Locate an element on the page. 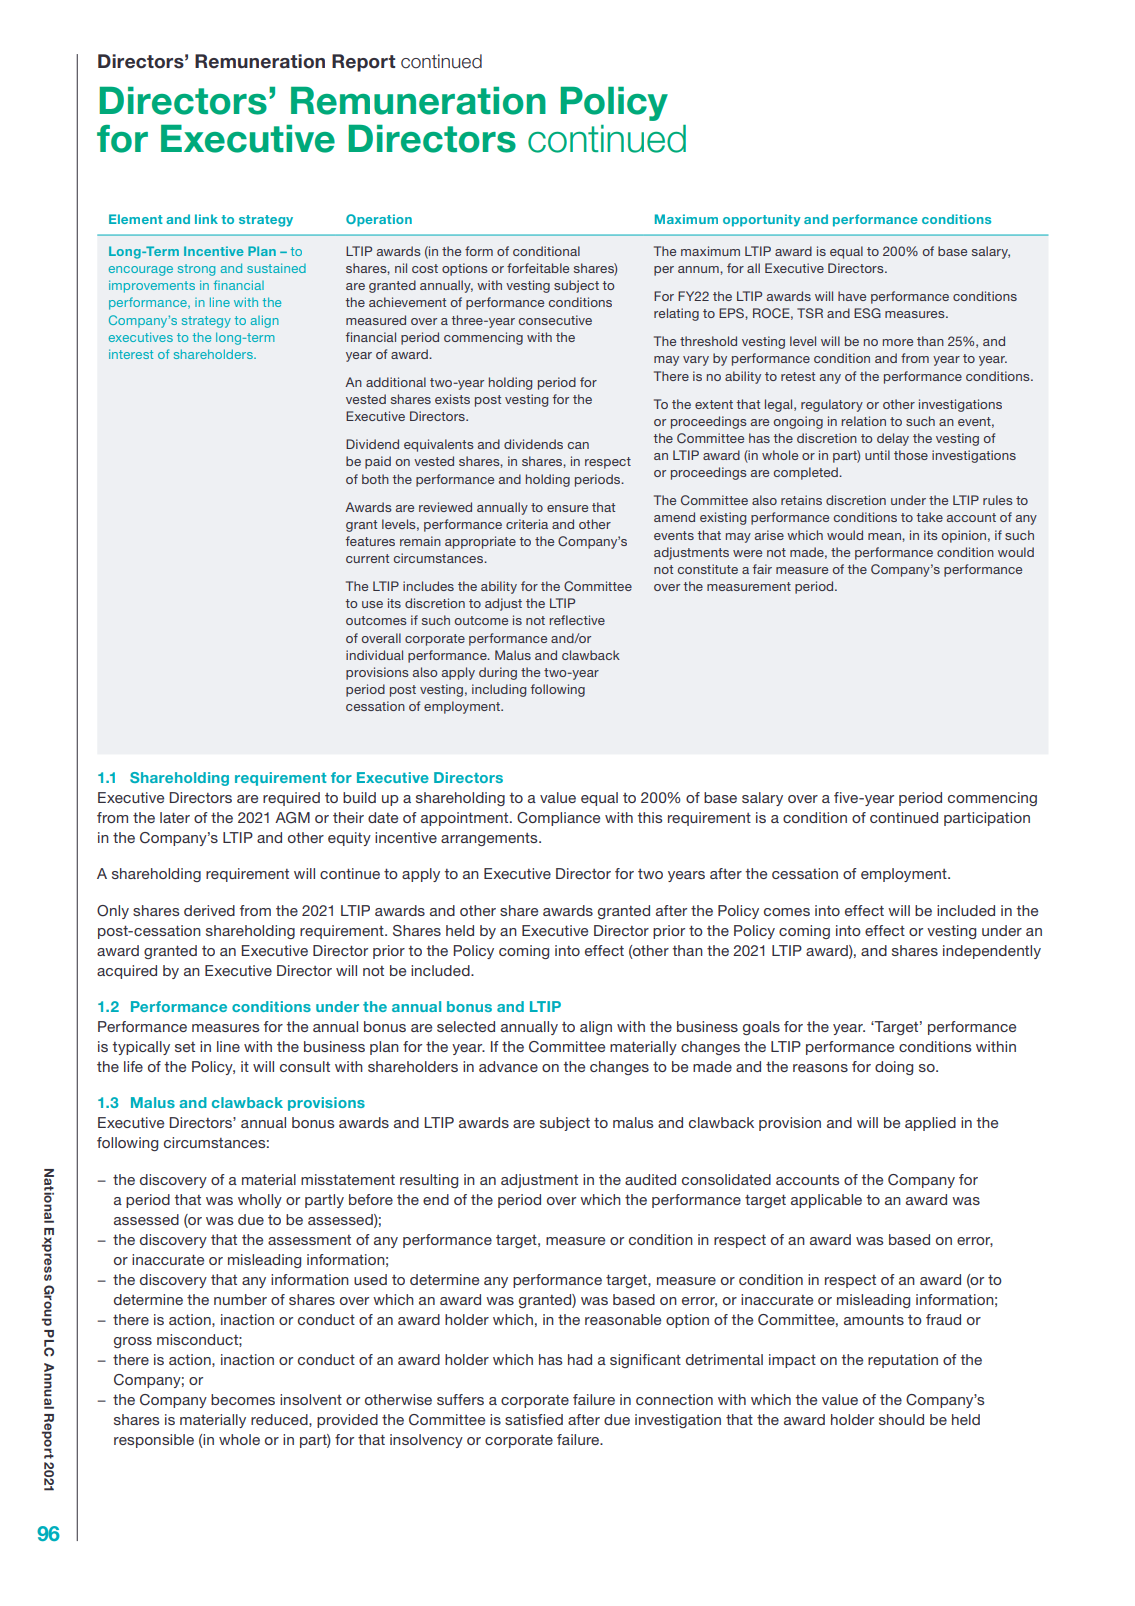 Image resolution: width=1135 pixels, height=1606 pixels. should is located at coordinates (901, 1419).
